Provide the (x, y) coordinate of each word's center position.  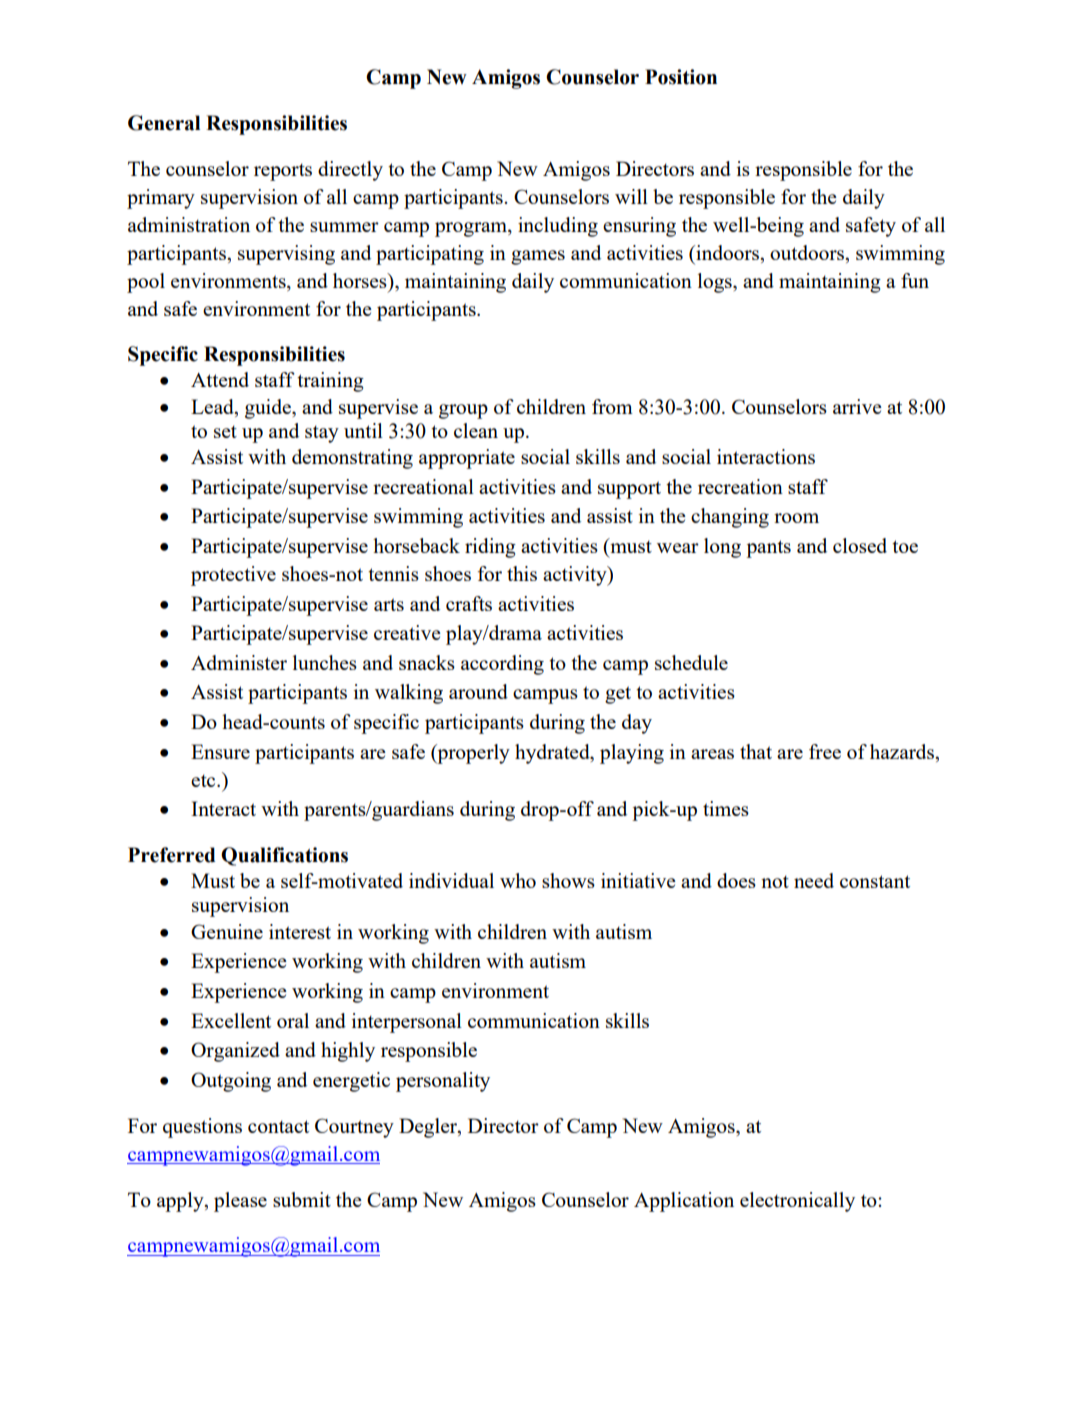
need (814, 880)
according (502, 665)
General (164, 123)
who (518, 880)
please (240, 1202)
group (463, 411)
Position (681, 77)
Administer (239, 662)
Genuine (227, 931)
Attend (220, 379)
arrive (857, 406)
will (631, 196)
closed (860, 545)
